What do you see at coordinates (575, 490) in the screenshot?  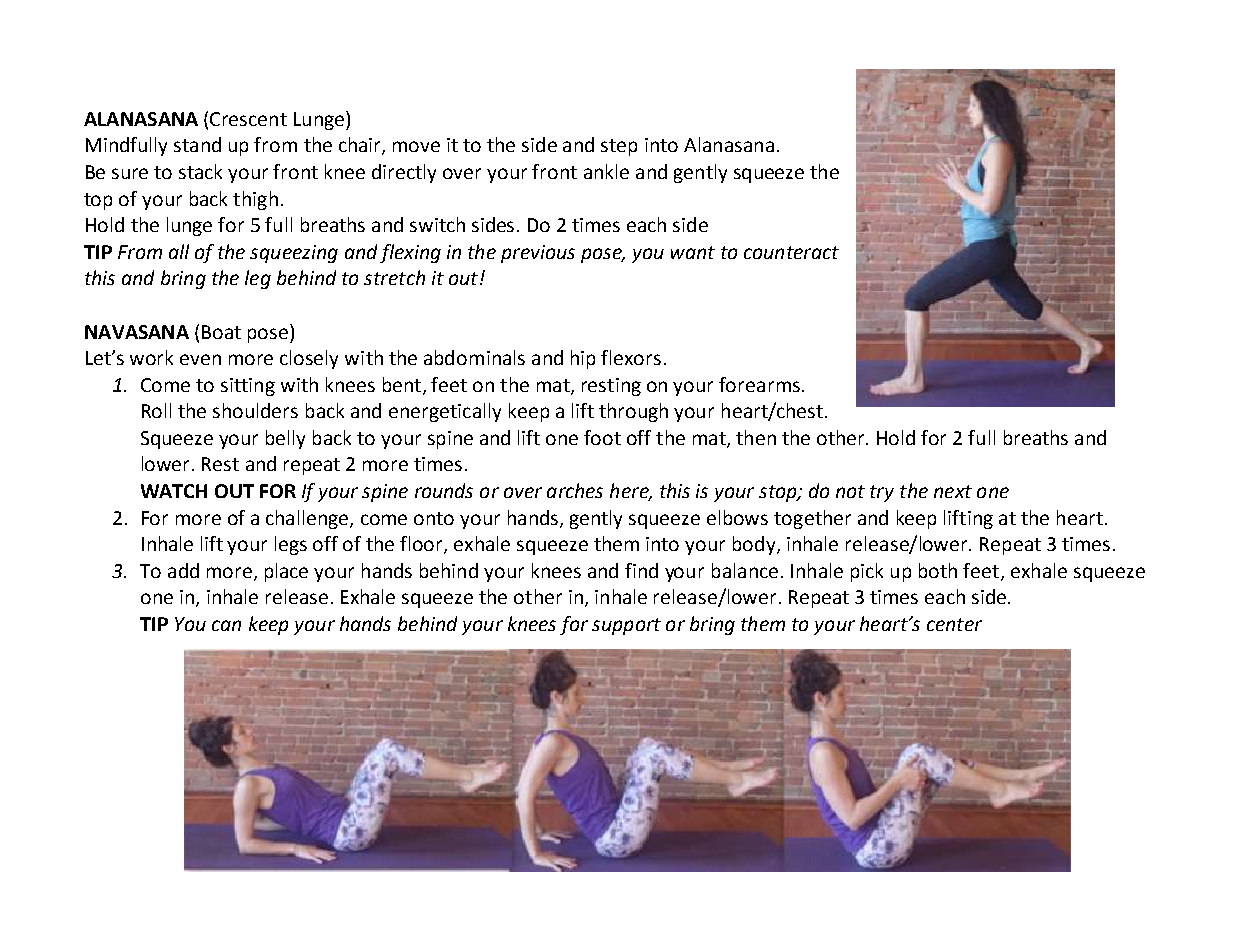 I see `arches` at bounding box center [575, 490].
